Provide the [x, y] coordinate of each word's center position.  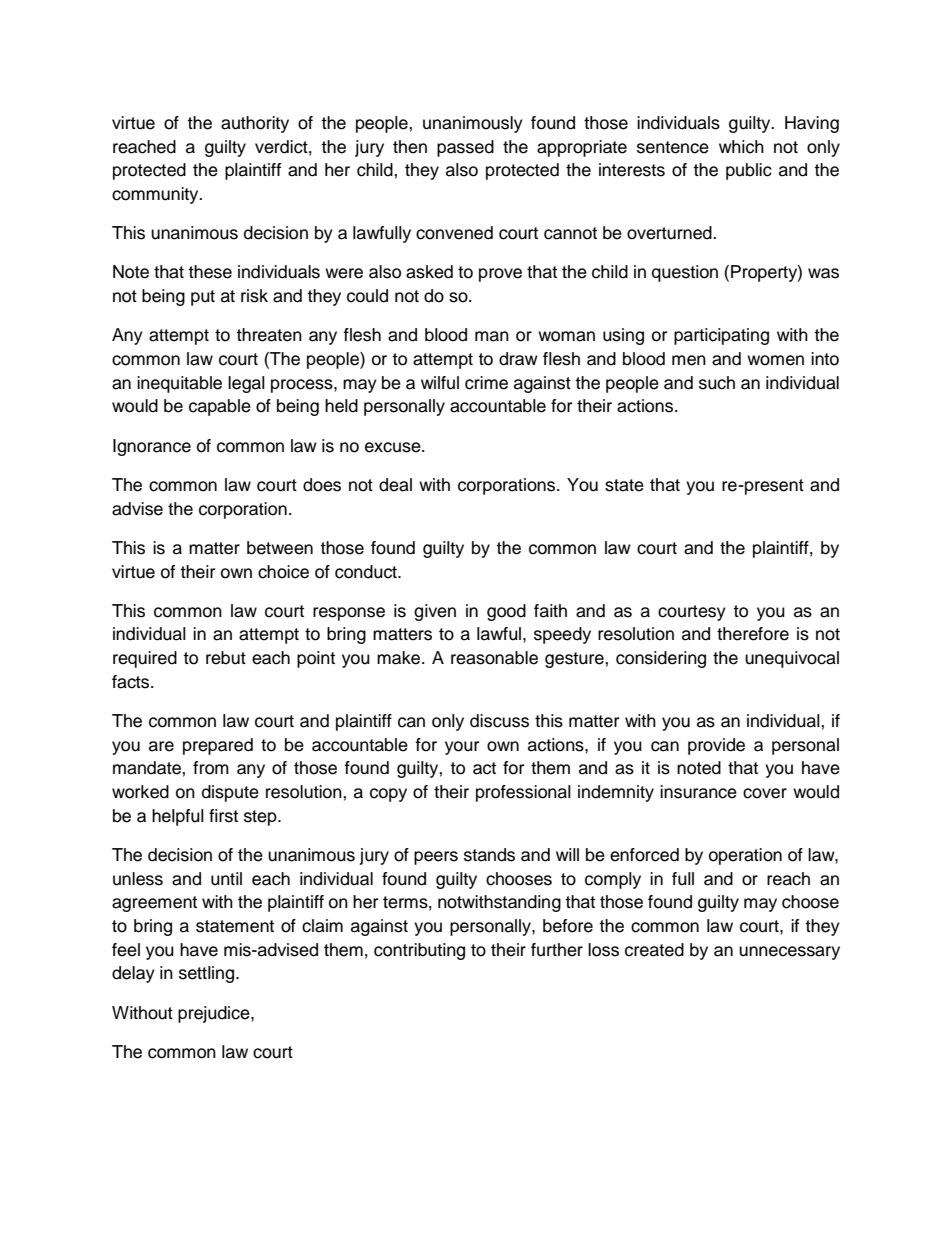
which [741, 147]
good [506, 612]
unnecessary [789, 953]
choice [283, 572]
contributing [419, 951]
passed [465, 148]
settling [208, 974]
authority [255, 124]
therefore [753, 634]
